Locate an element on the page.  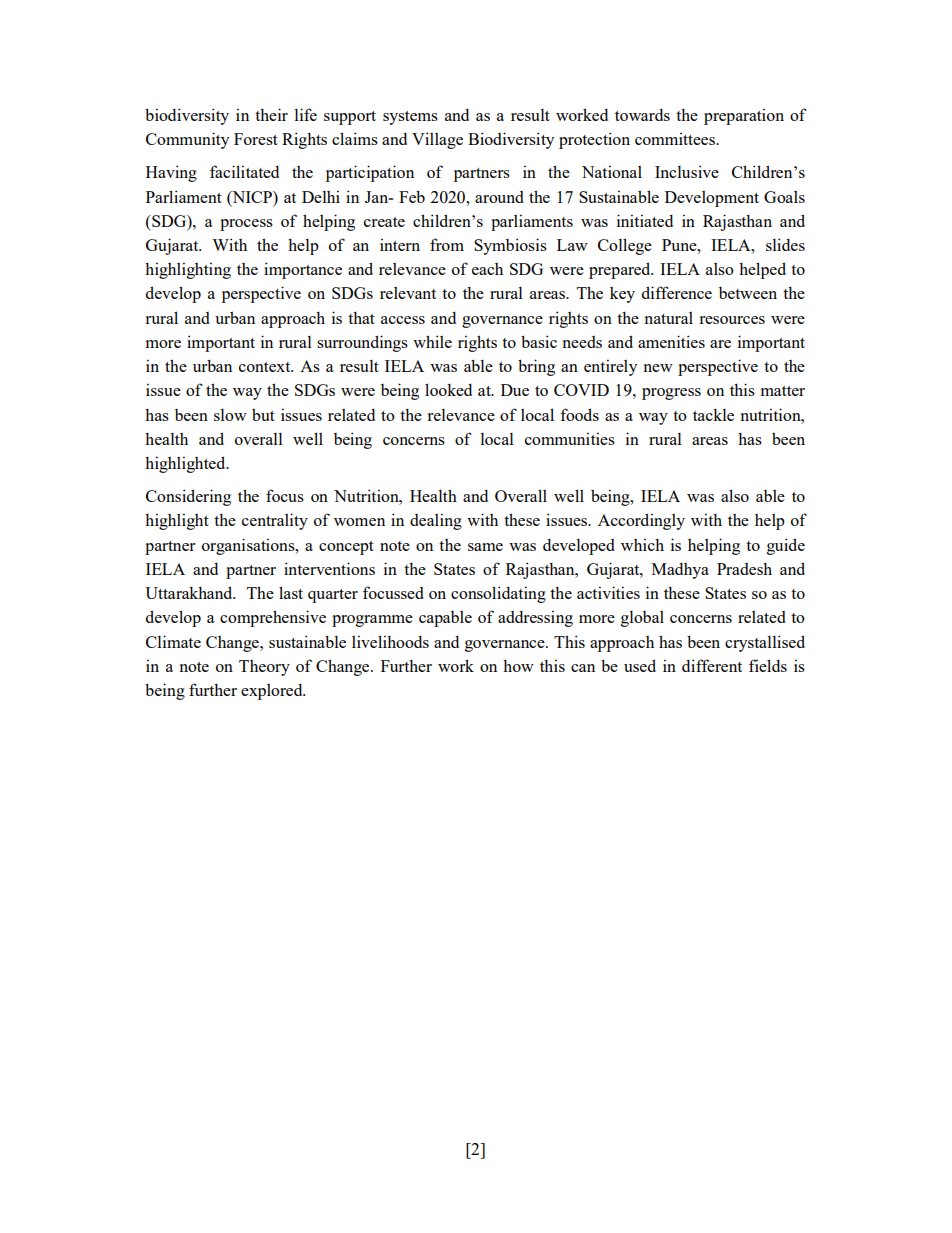
importance is located at coordinates (303, 270).
